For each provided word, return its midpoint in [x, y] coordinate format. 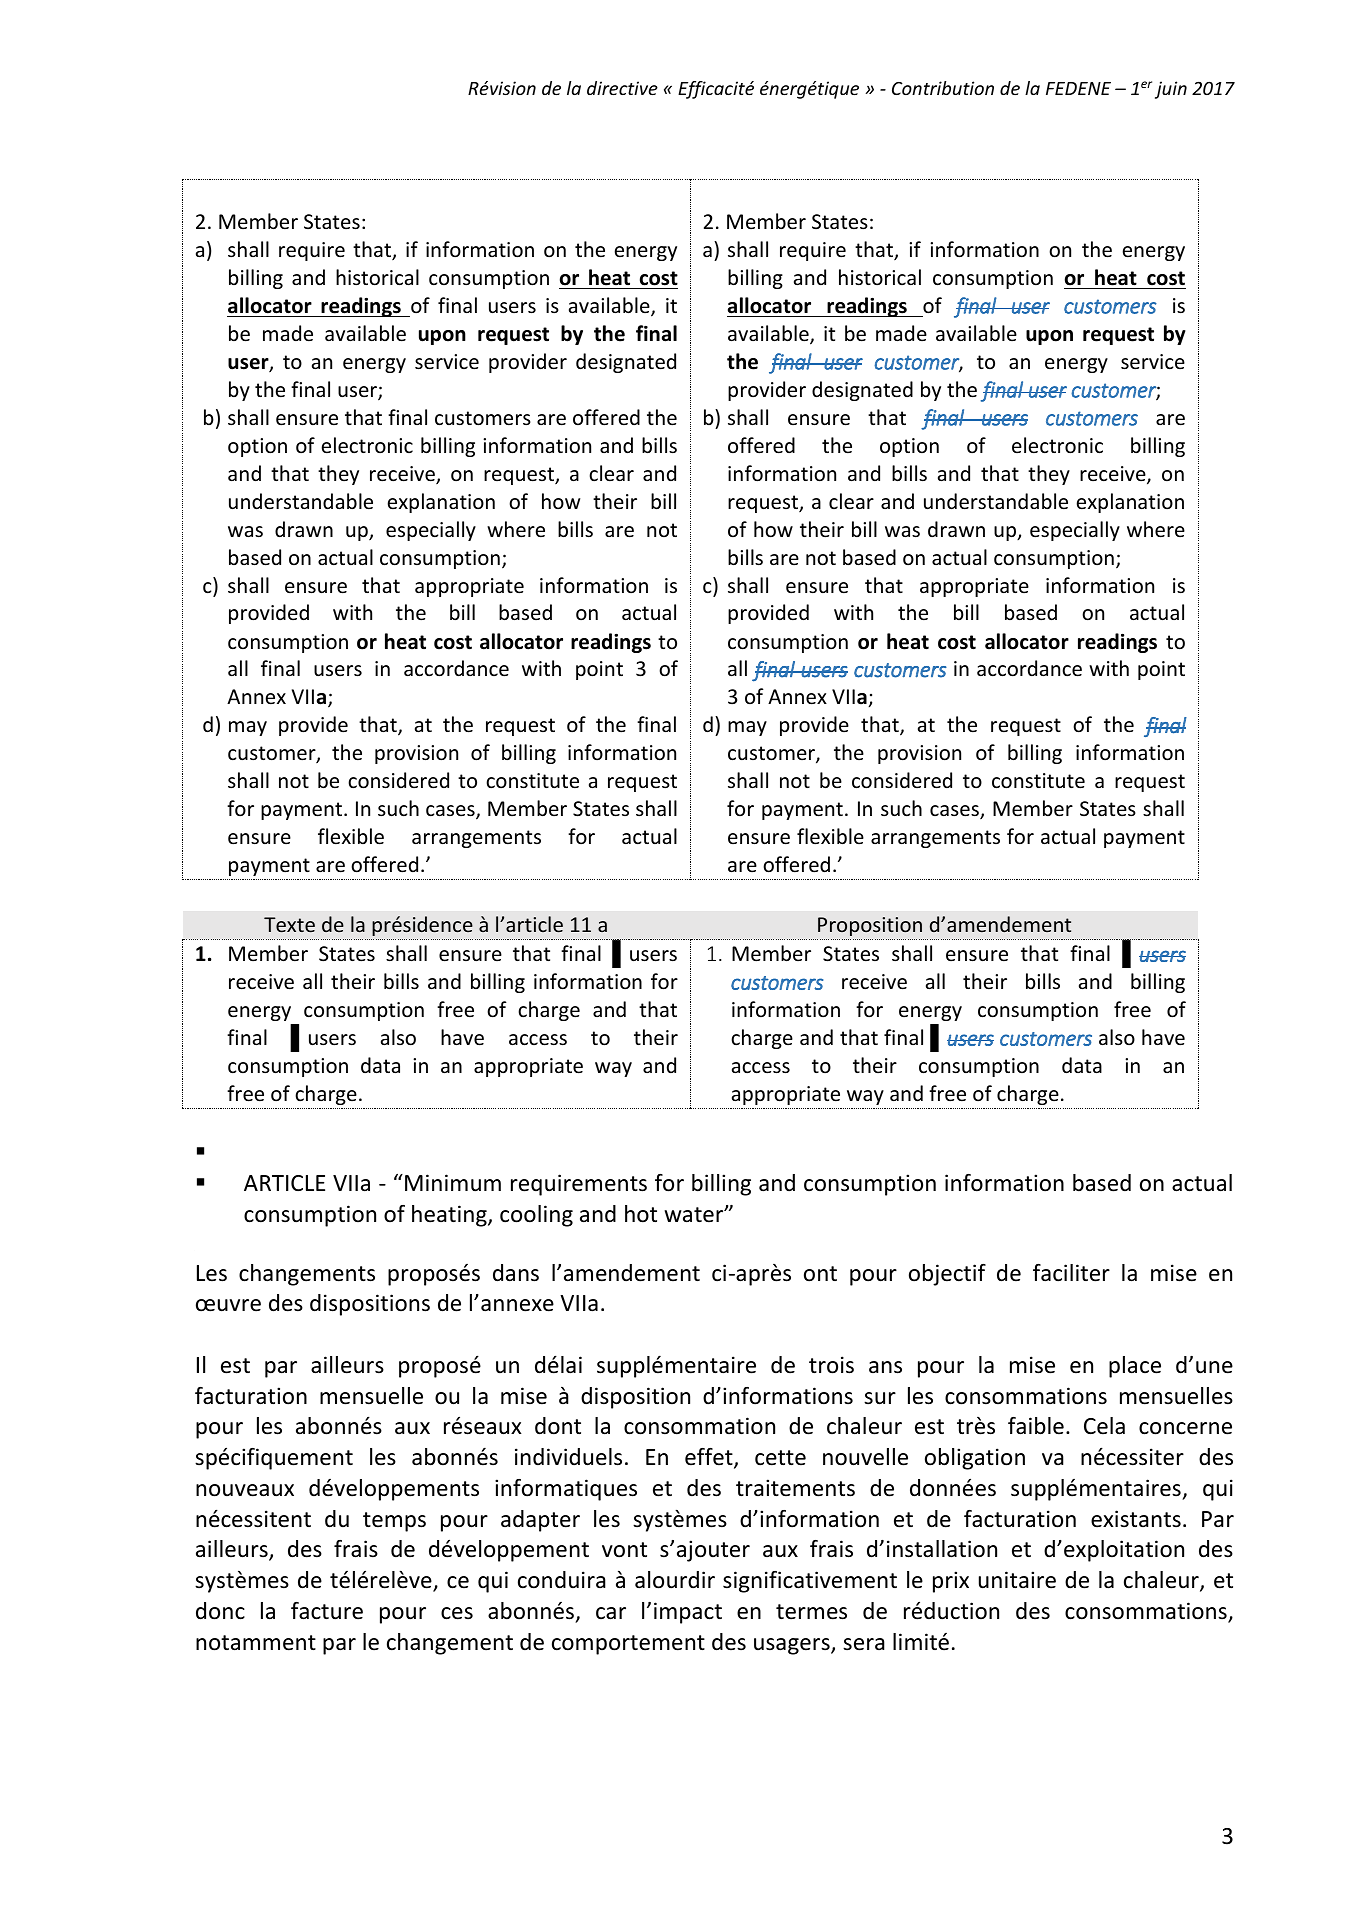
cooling [536, 1216]
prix [951, 1582]
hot [641, 1214]
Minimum [453, 1183]
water [695, 1215]
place [1135, 1367]
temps [394, 1522]
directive [622, 88]
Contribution [943, 88]
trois [831, 1365]
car [611, 1613]
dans [516, 1273]
